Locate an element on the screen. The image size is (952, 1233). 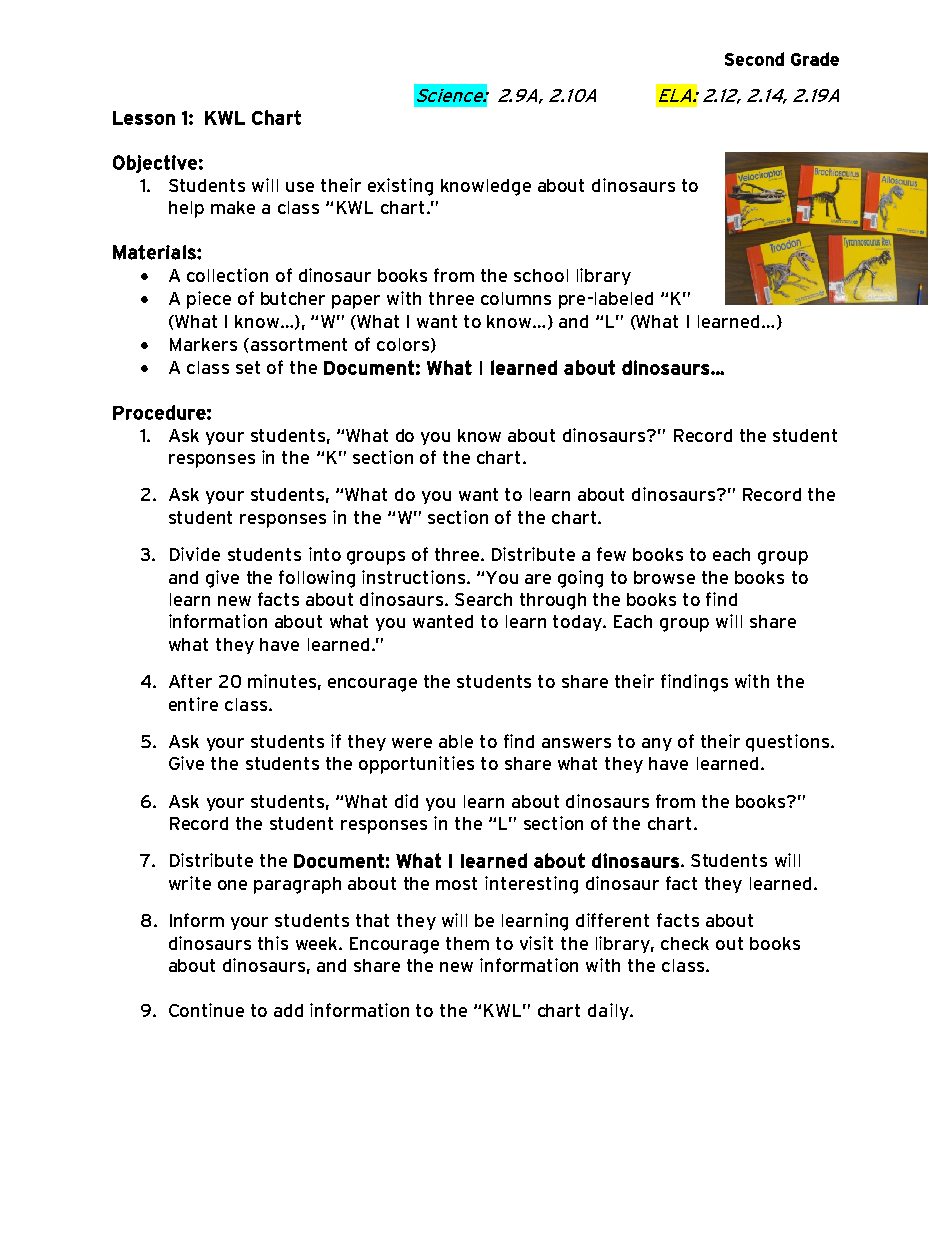
After is located at coordinates (190, 681).
